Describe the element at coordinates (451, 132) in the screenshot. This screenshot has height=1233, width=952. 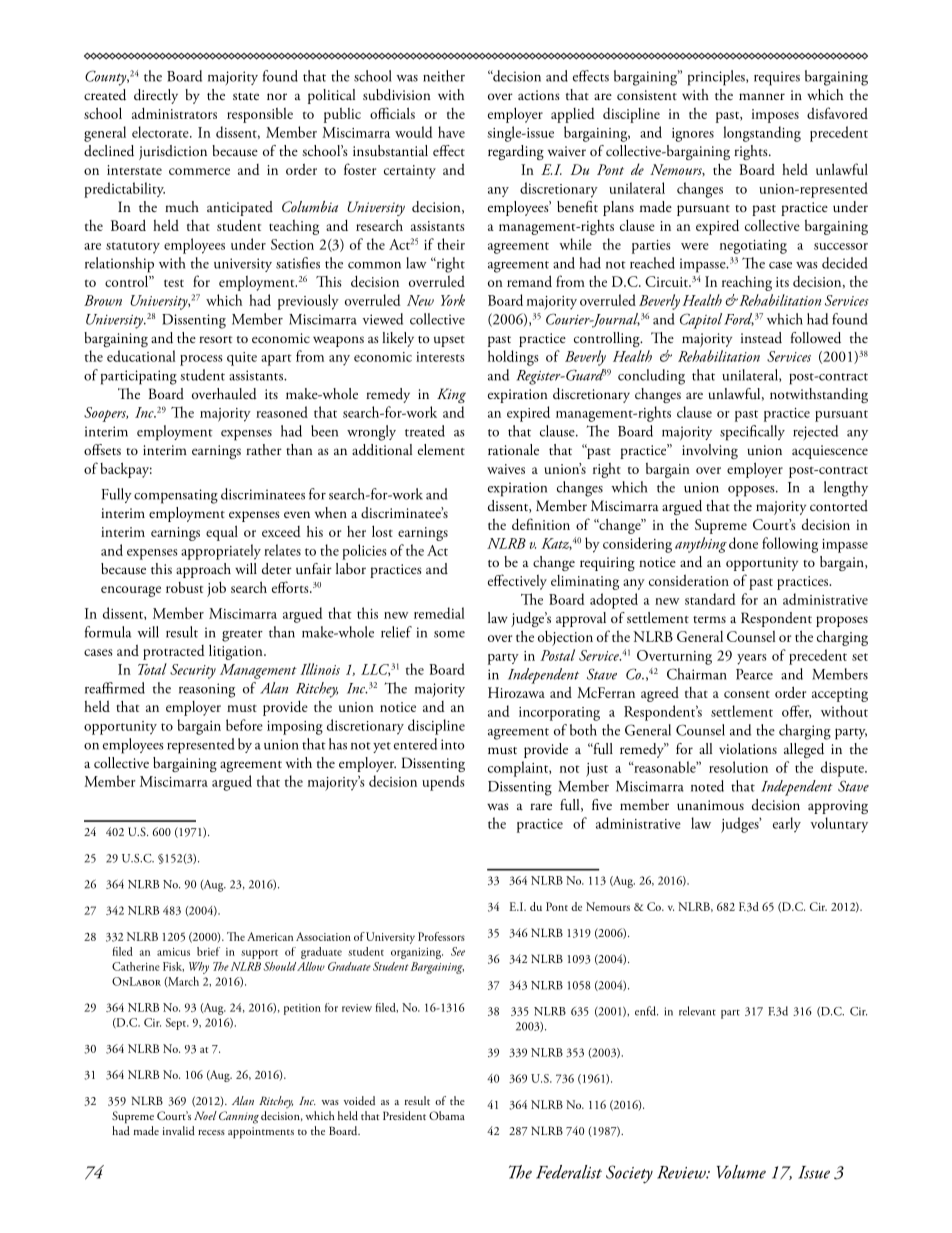
I see `have` at that location.
